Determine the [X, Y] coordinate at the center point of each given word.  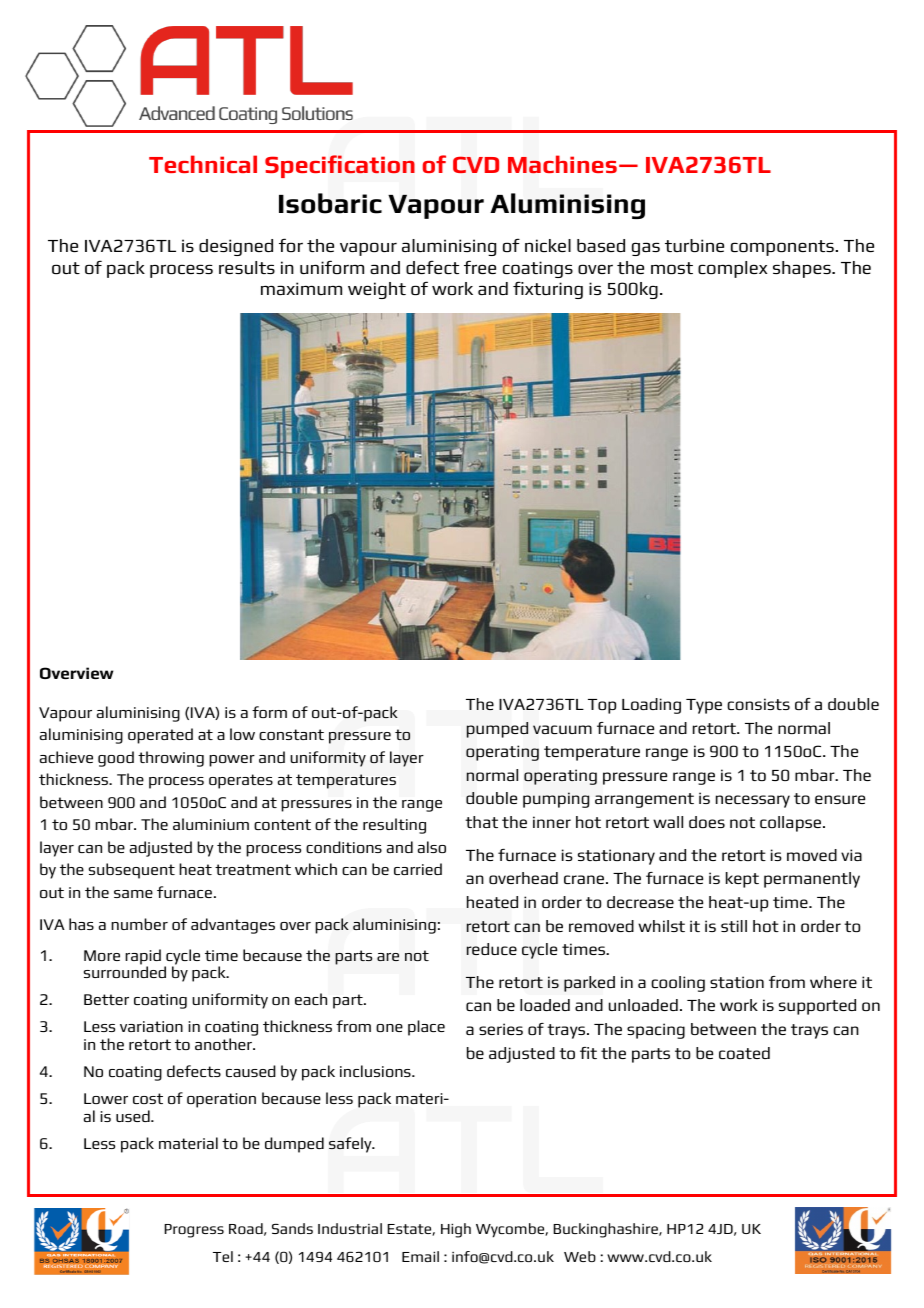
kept [742, 880]
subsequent [132, 871]
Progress [194, 1231]
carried [418, 869]
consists [758, 704]
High [456, 1230]
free [480, 267]
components [783, 248]
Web [580, 1256]
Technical [203, 164]
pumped [497, 730]
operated [160, 736]
